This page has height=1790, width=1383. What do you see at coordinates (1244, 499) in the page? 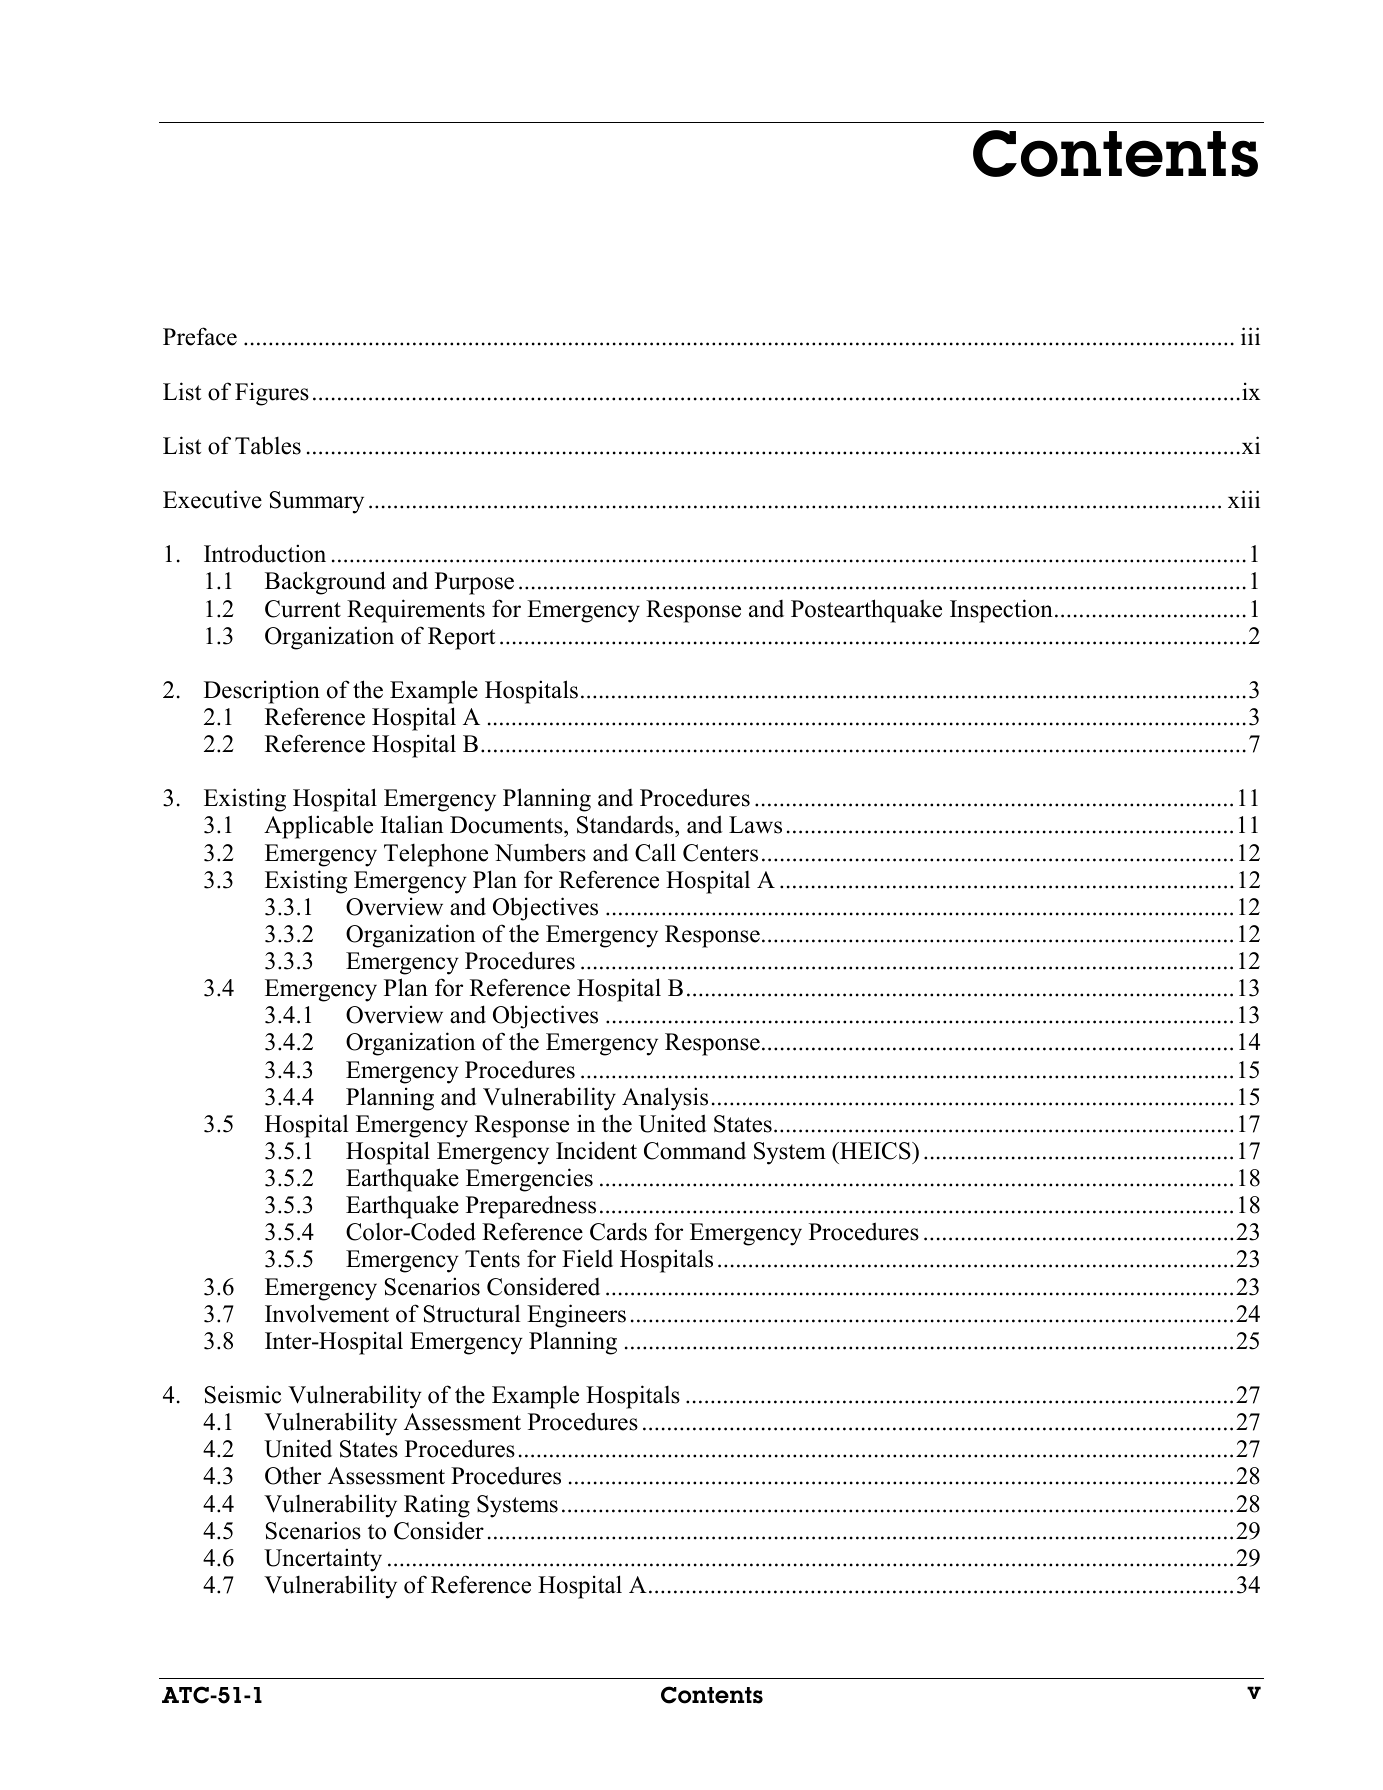
I see `xiii` at bounding box center [1244, 499].
